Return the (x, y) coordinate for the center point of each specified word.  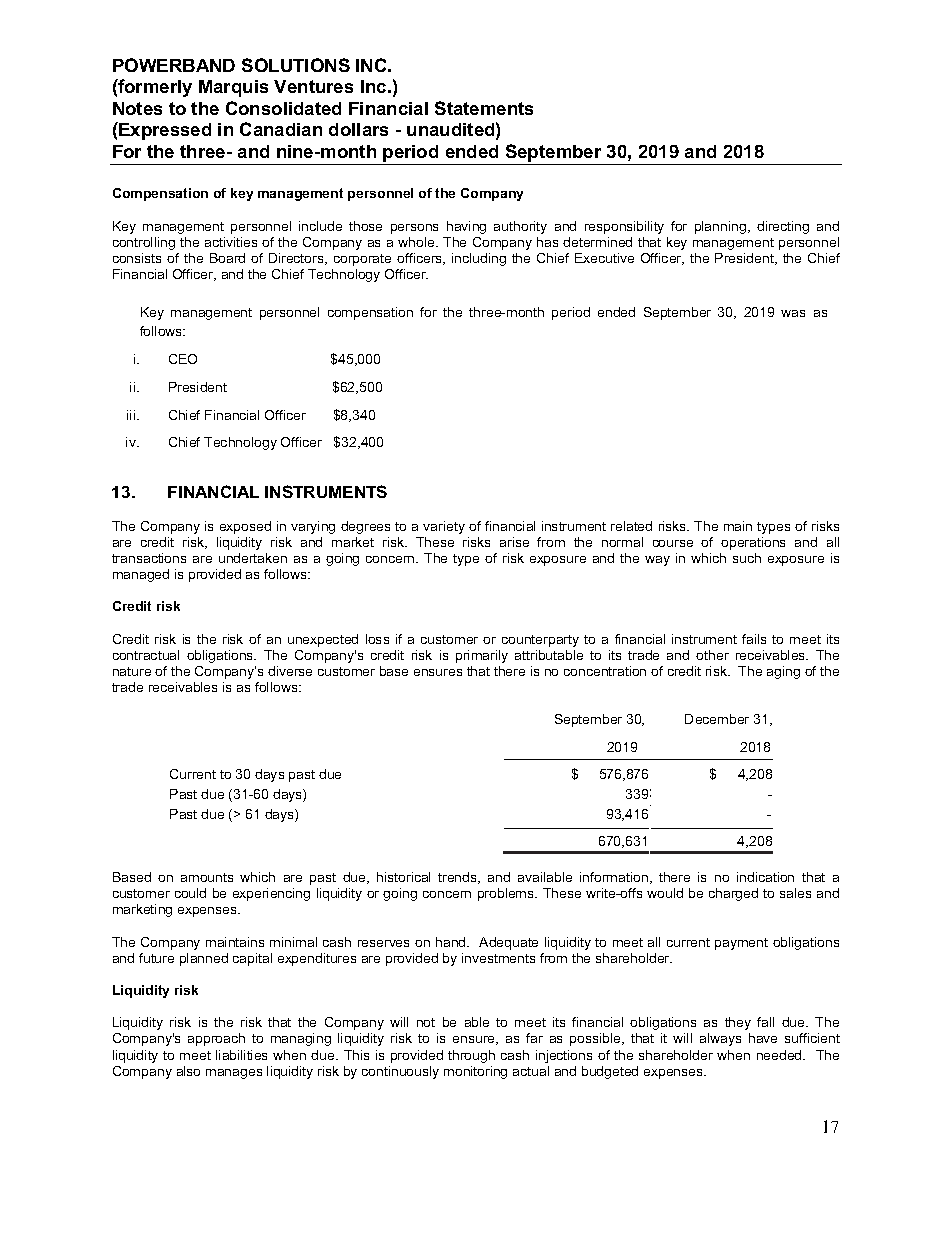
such (747, 558)
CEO (183, 359)
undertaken (253, 558)
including (479, 259)
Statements (484, 108)
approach (216, 1039)
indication (765, 877)
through (471, 1056)
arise (514, 542)
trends (458, 878)
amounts (207, 877)
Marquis (233, 88)
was (793, 313)
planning (722, 227)
